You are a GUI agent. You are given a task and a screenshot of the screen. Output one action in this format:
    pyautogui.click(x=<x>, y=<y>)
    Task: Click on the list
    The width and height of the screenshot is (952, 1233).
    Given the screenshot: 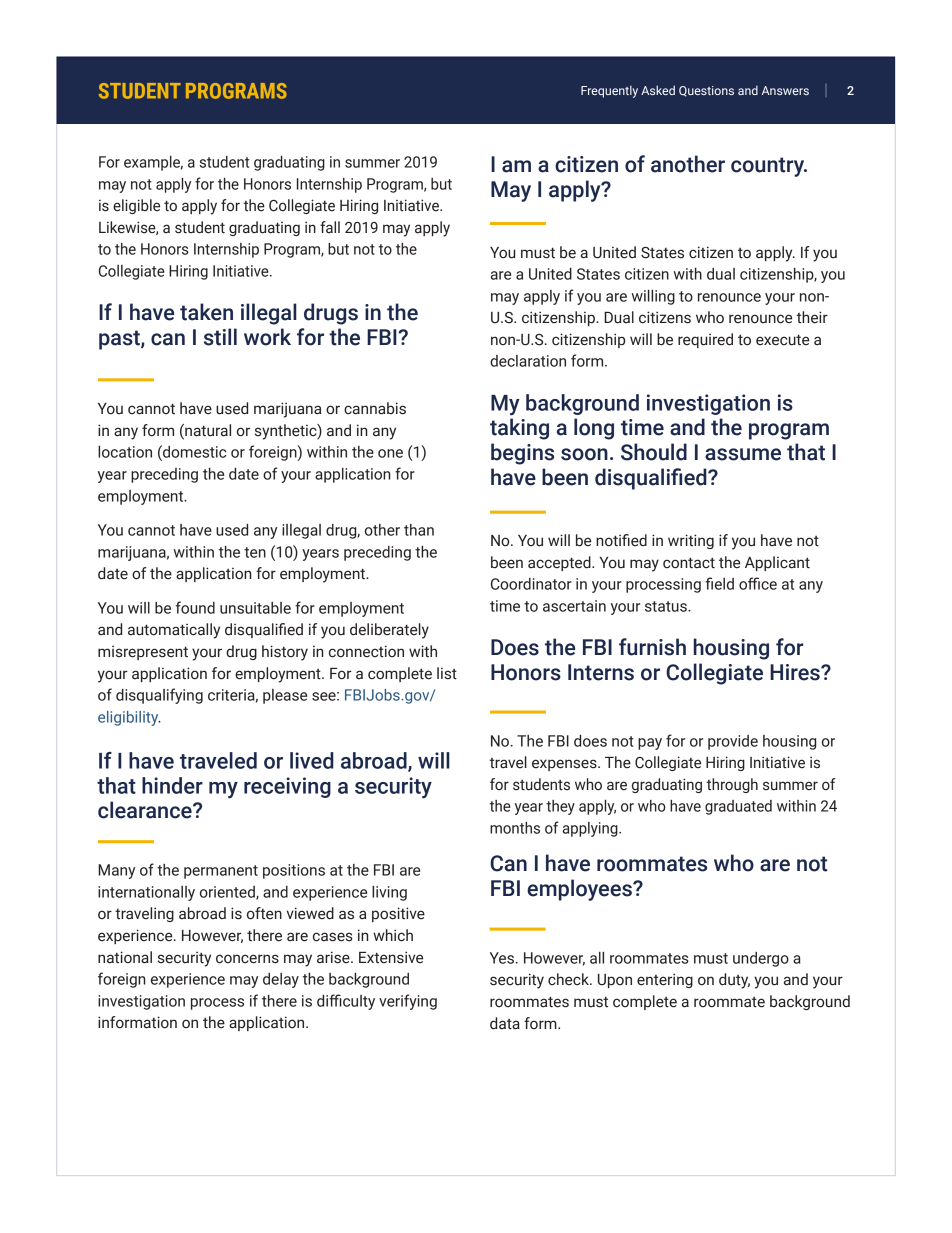 What is the action you would take?
    pyautogui.click(x=447, y=673)
